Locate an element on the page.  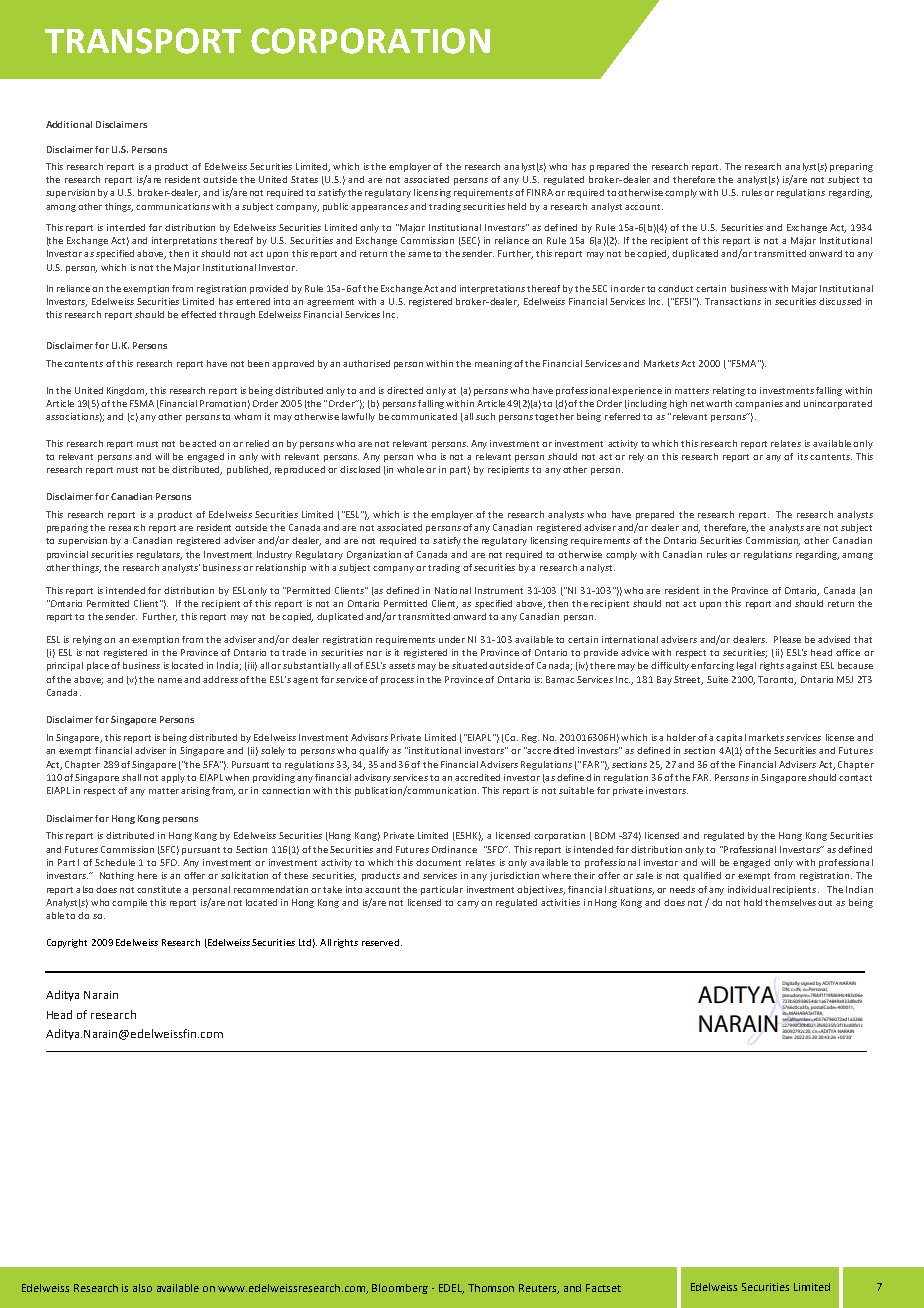
Thomson is located at coordinates (491, 1288).
